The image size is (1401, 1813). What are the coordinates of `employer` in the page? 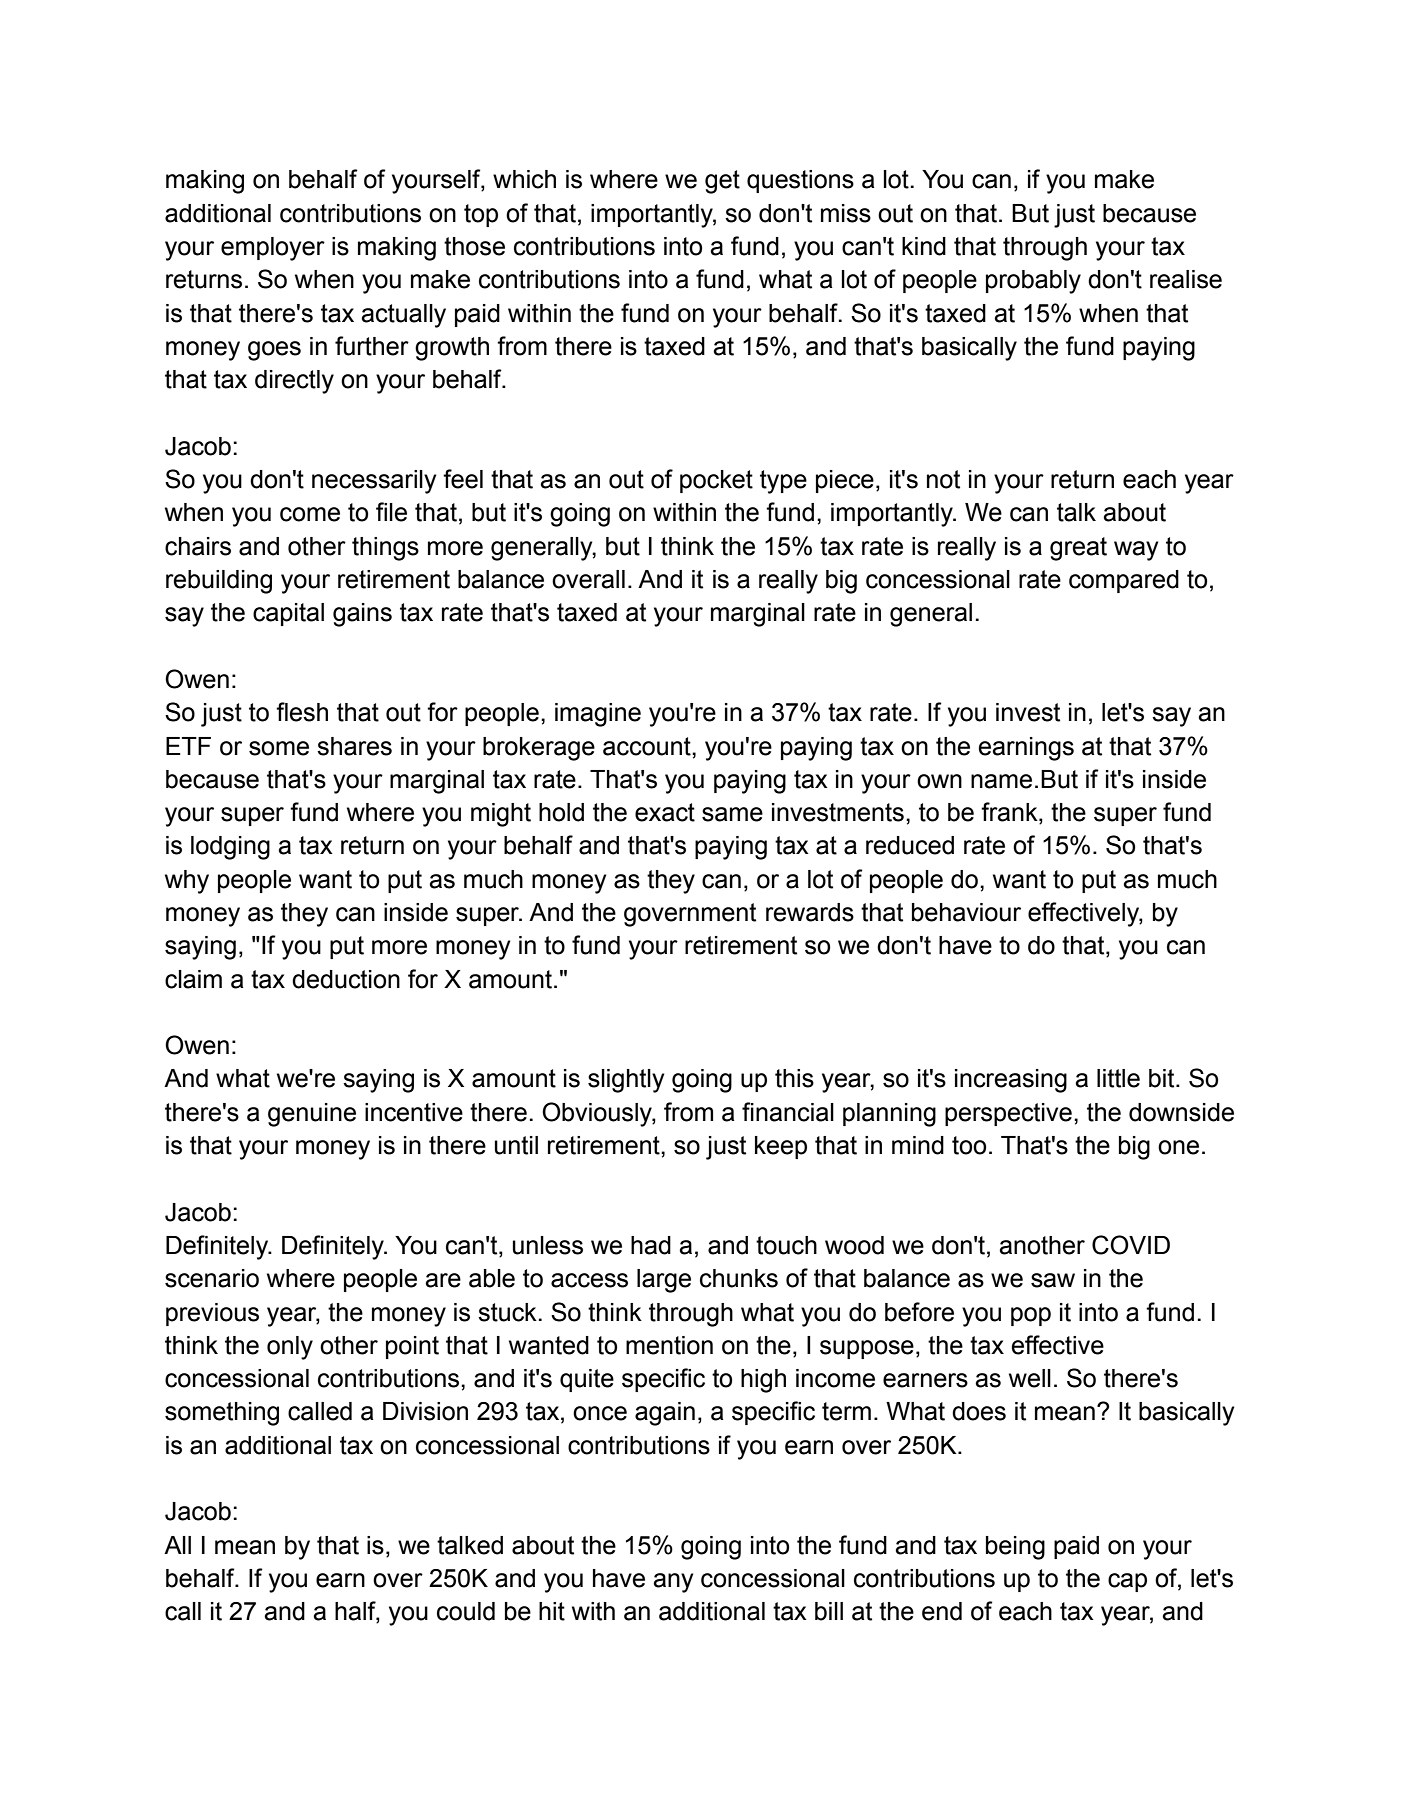 It's located at (273, 249).
